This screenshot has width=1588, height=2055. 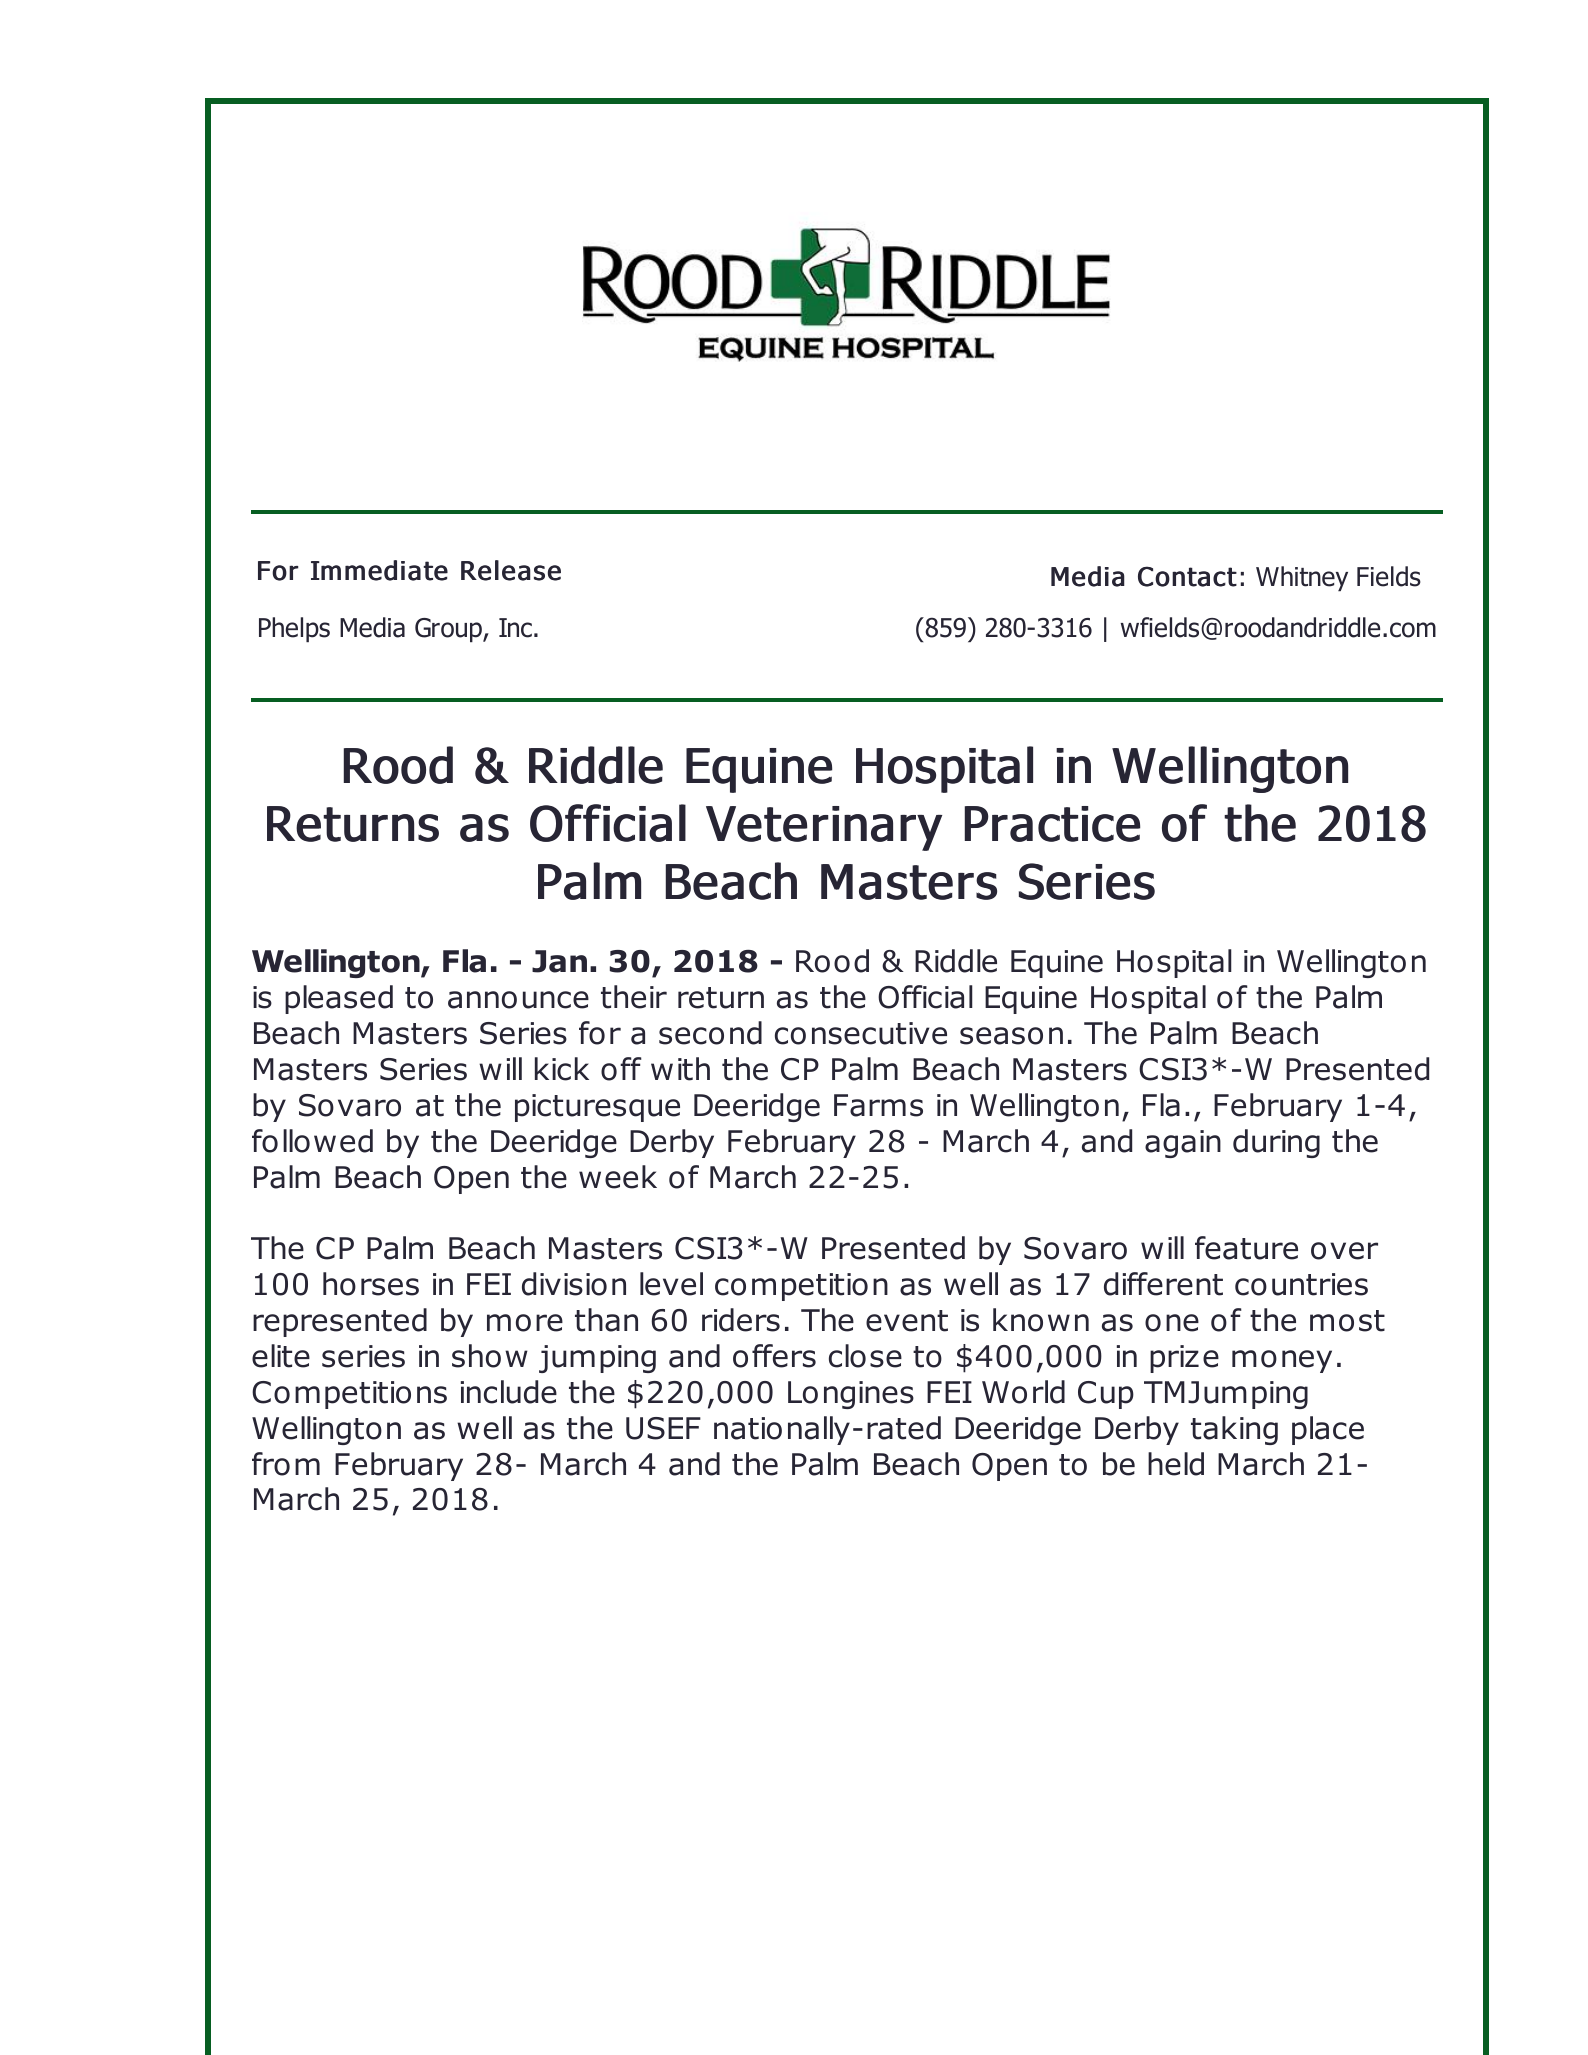 I want to click on again, so click(x=1183, y=1144).
